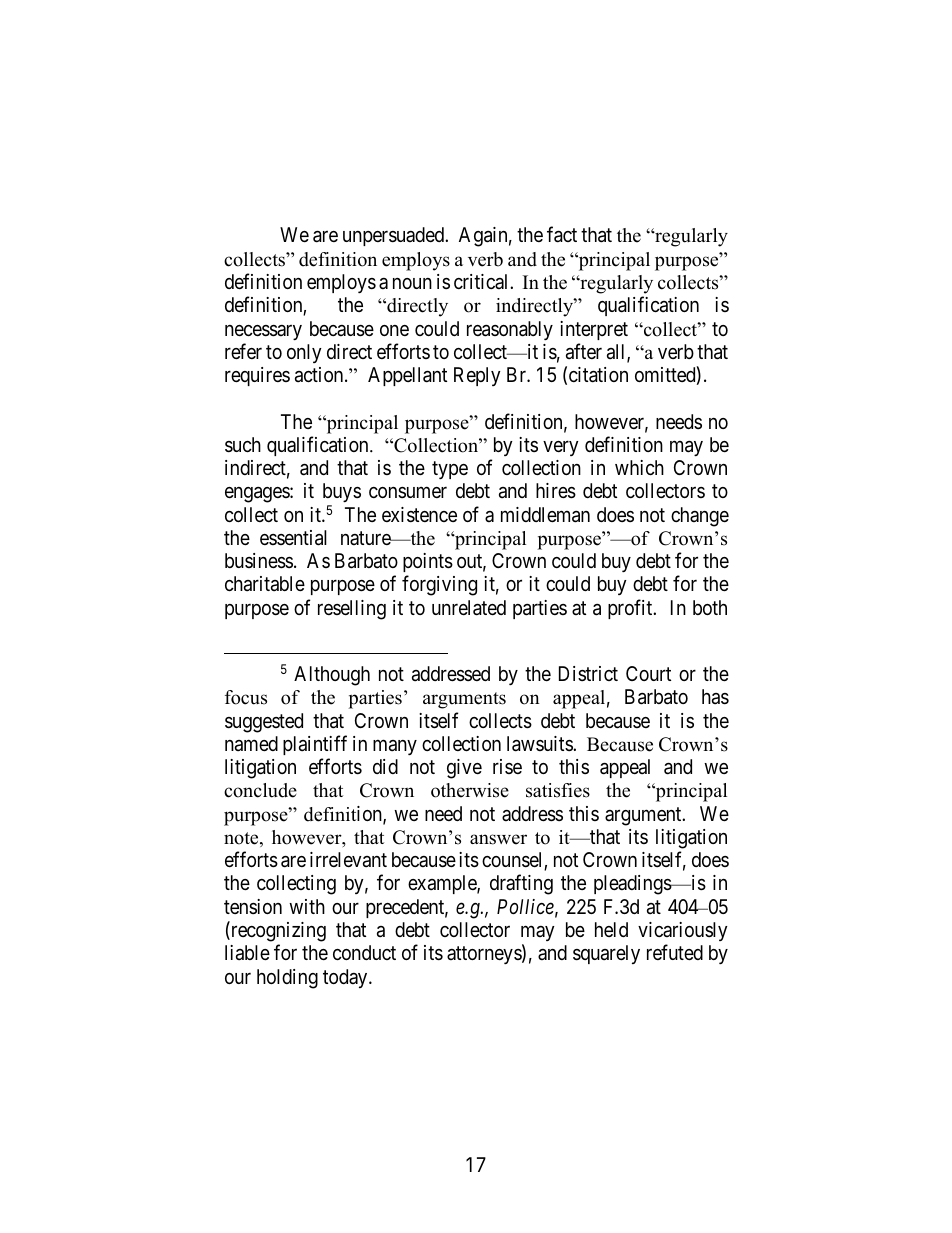 The image size is (952, 1233). I want to click on fact, so click(562, 235).
